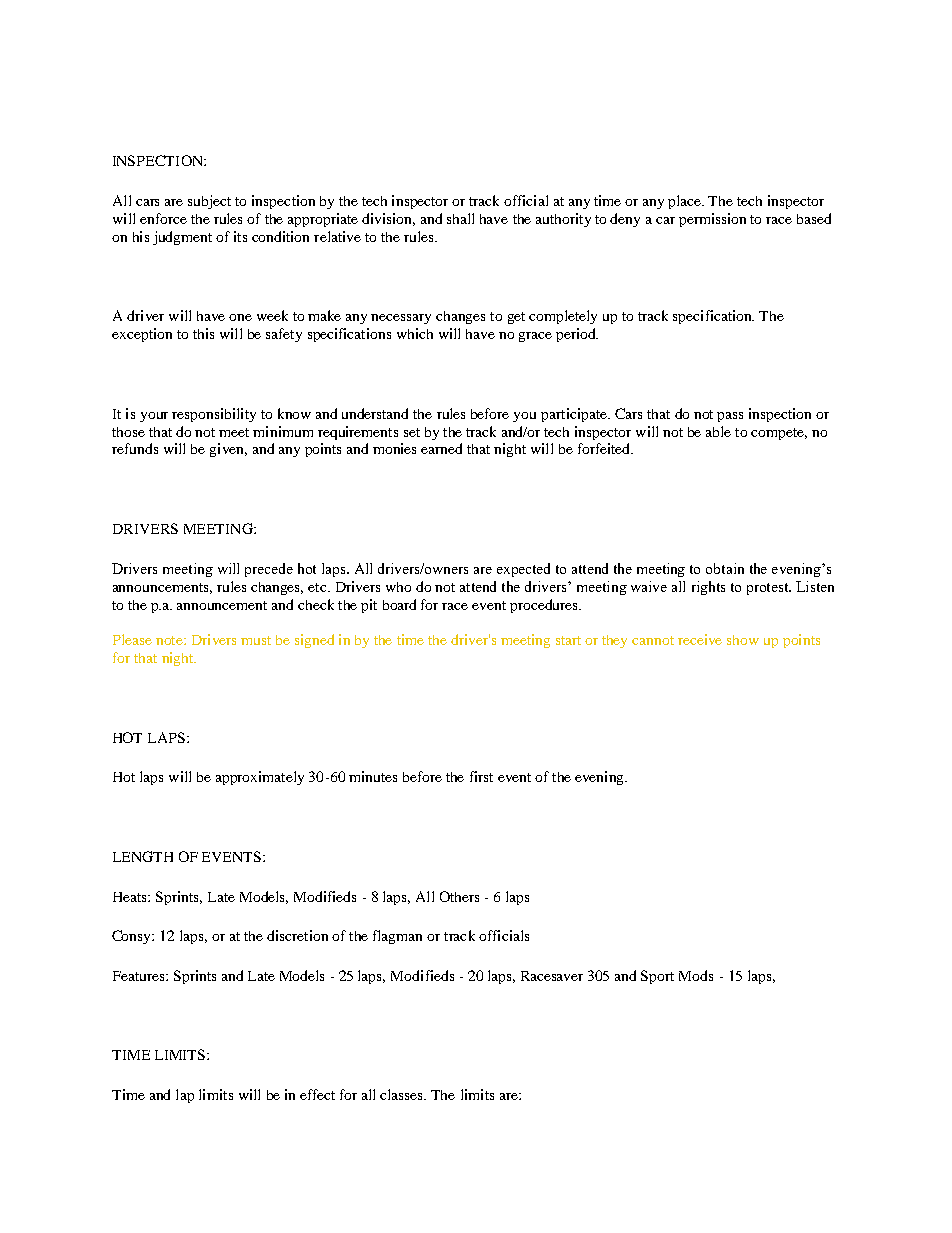 The height and width of the image is (1233, 952). What do you see at coordinates (260, 778) in the image?
I see `approximately` at bounding box center [260, 778].
